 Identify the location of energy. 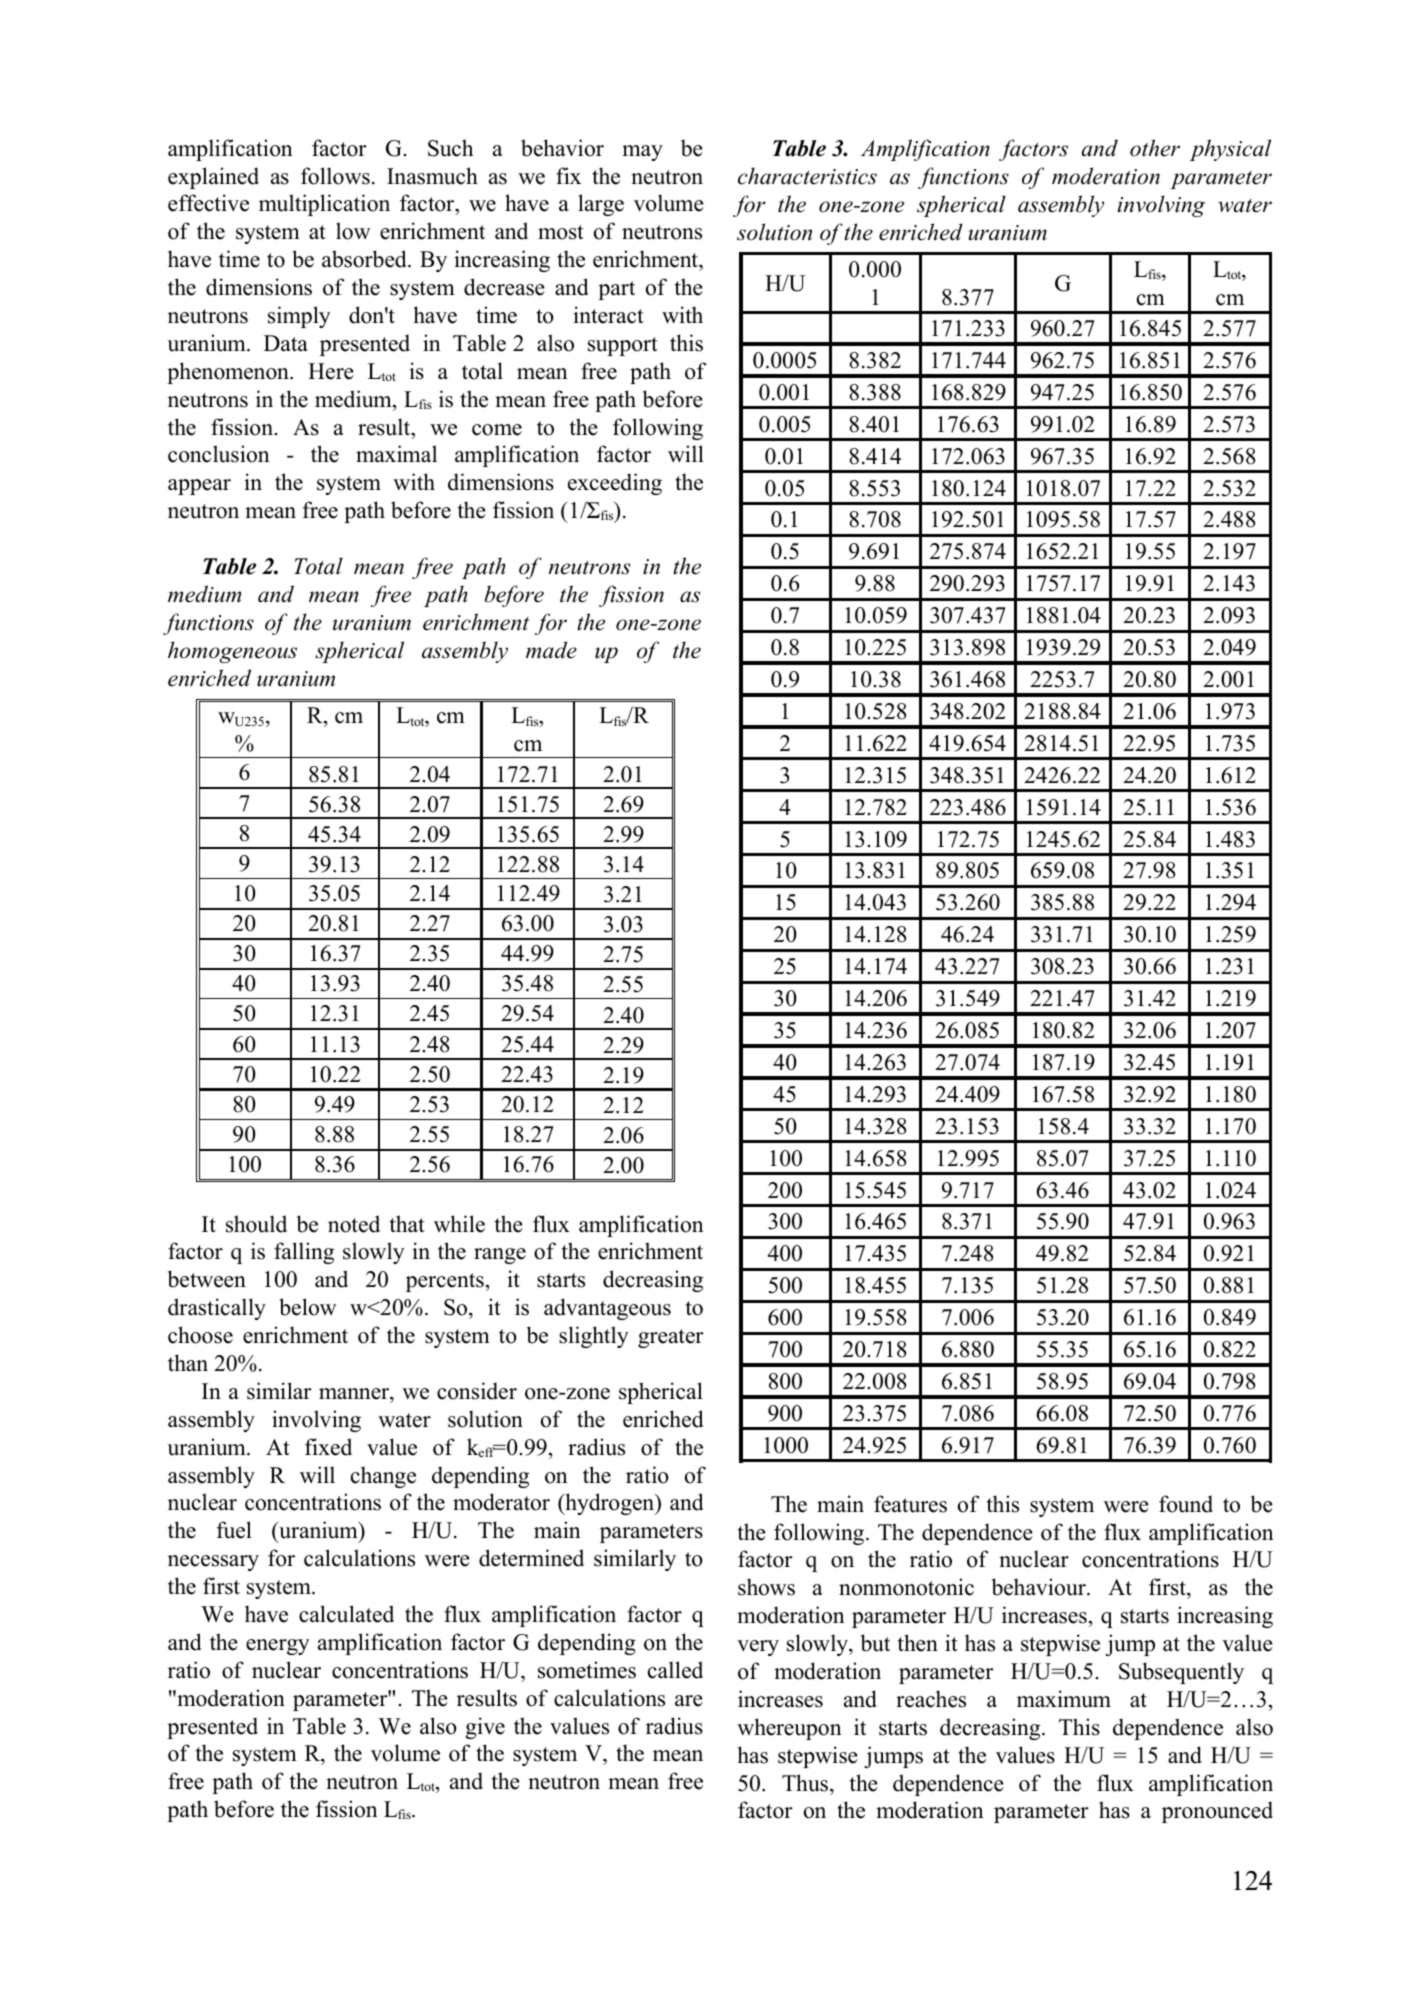
(278, 1647).
